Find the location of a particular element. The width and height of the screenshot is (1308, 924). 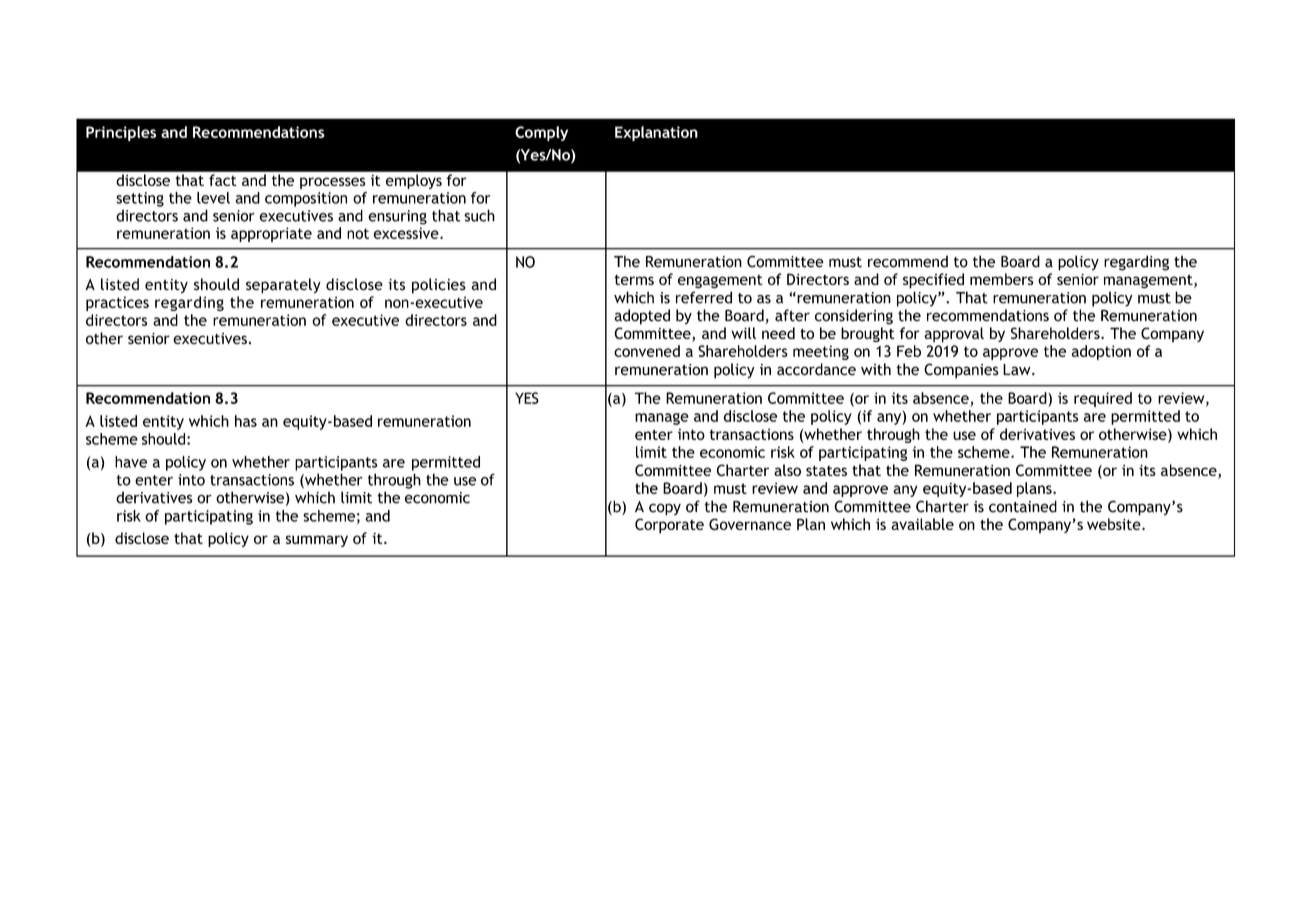

Principles is located at coordinates (121, 133).
